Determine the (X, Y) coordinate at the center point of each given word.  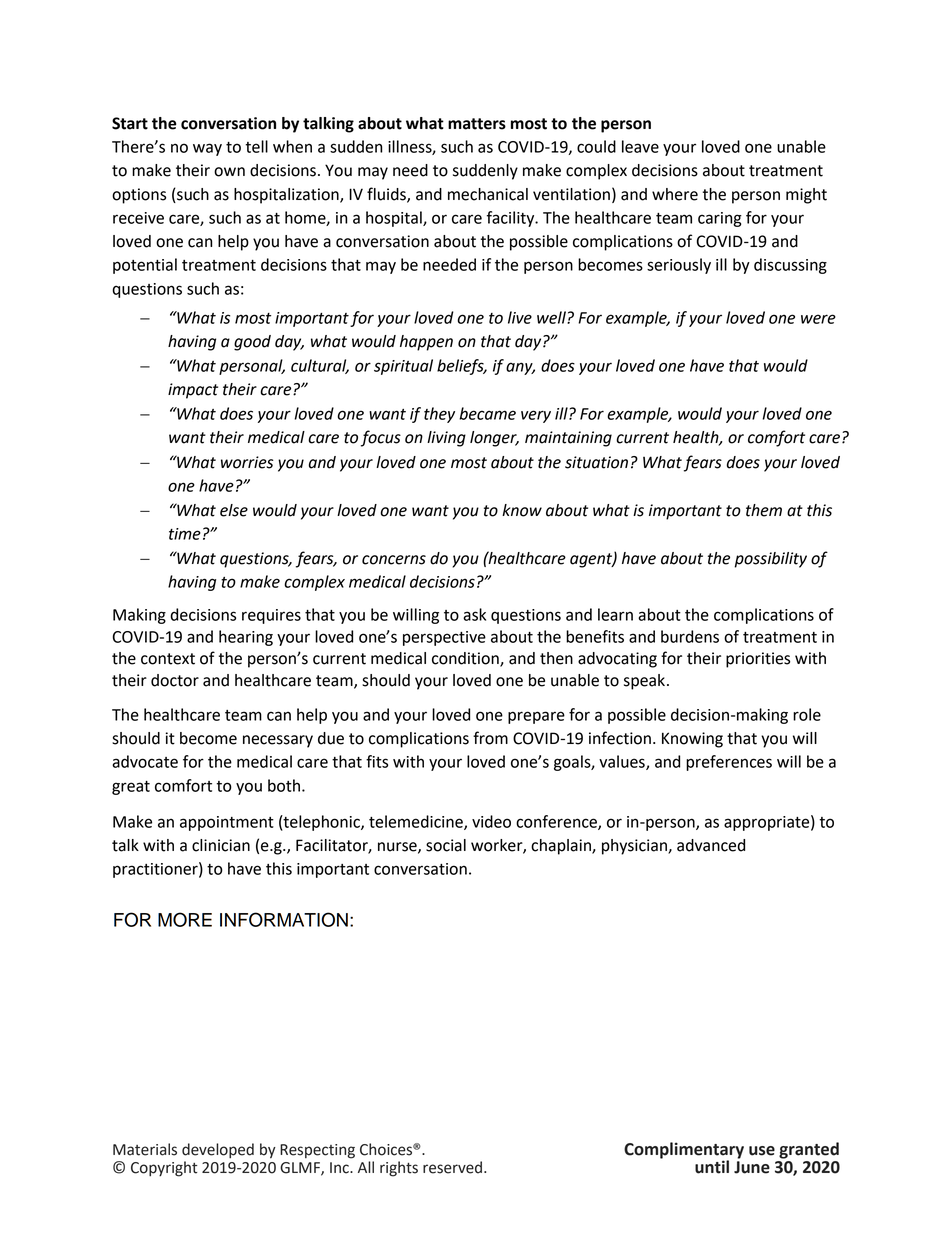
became (487, 413)
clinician (221, 845)
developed (218, 1151)
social (446, 845)
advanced (711, 845)
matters (477, 124)
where (675, 194)
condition (466, 659)
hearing (246, 638)
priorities (758, 660)
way (207, 149)
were (818, 319)
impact (193, 391)
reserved (452, 1167)
